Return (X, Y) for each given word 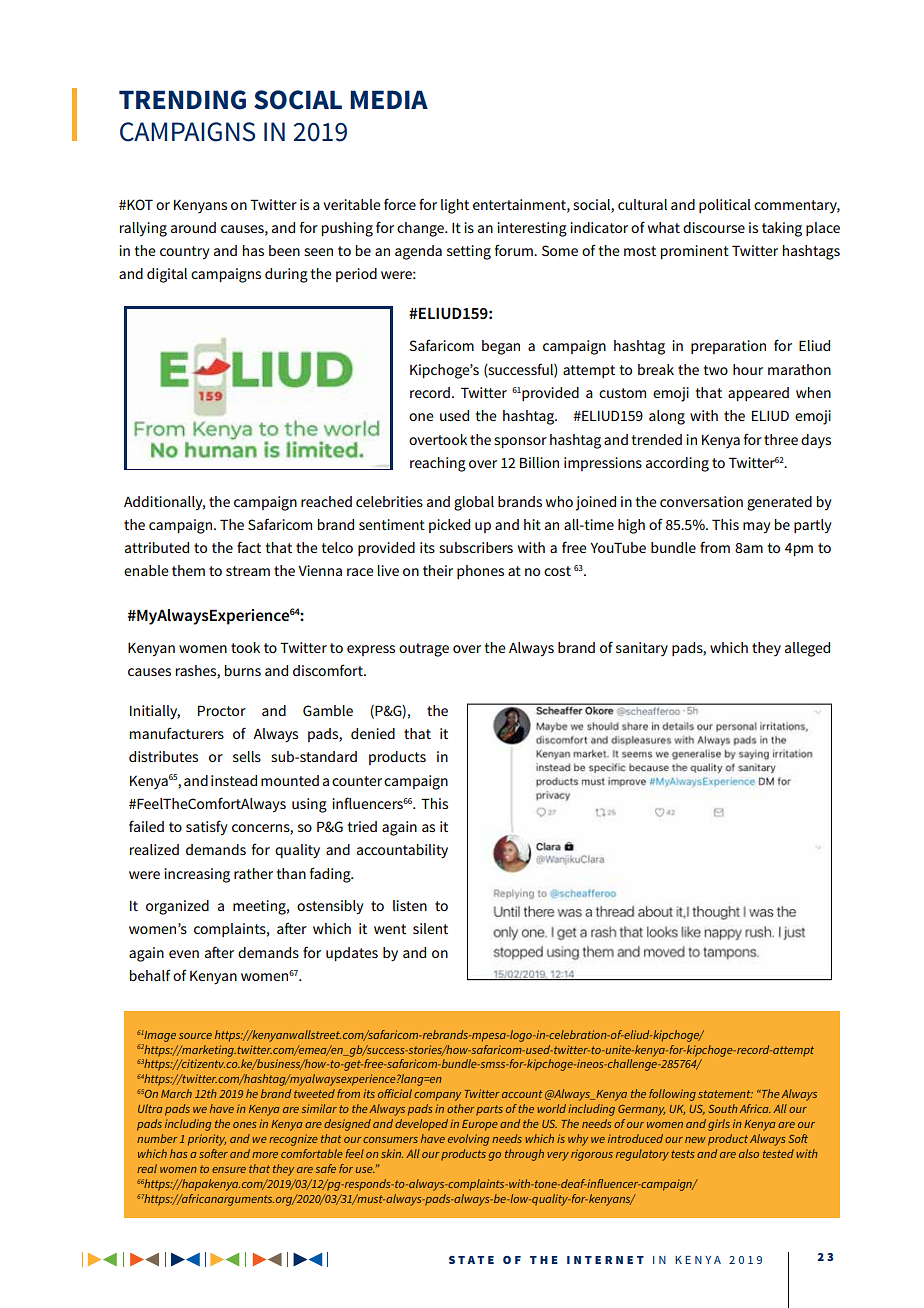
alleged (807, 649)
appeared (758, 394)
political (725, 206)
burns (243, 670)
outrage (424, 650)
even (184, 954)
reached (326, 501)
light (455, 206)
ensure (229, 1170)
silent (430, 928)
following (672, 1095)
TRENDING (182, 100)
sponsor (520, 442)
